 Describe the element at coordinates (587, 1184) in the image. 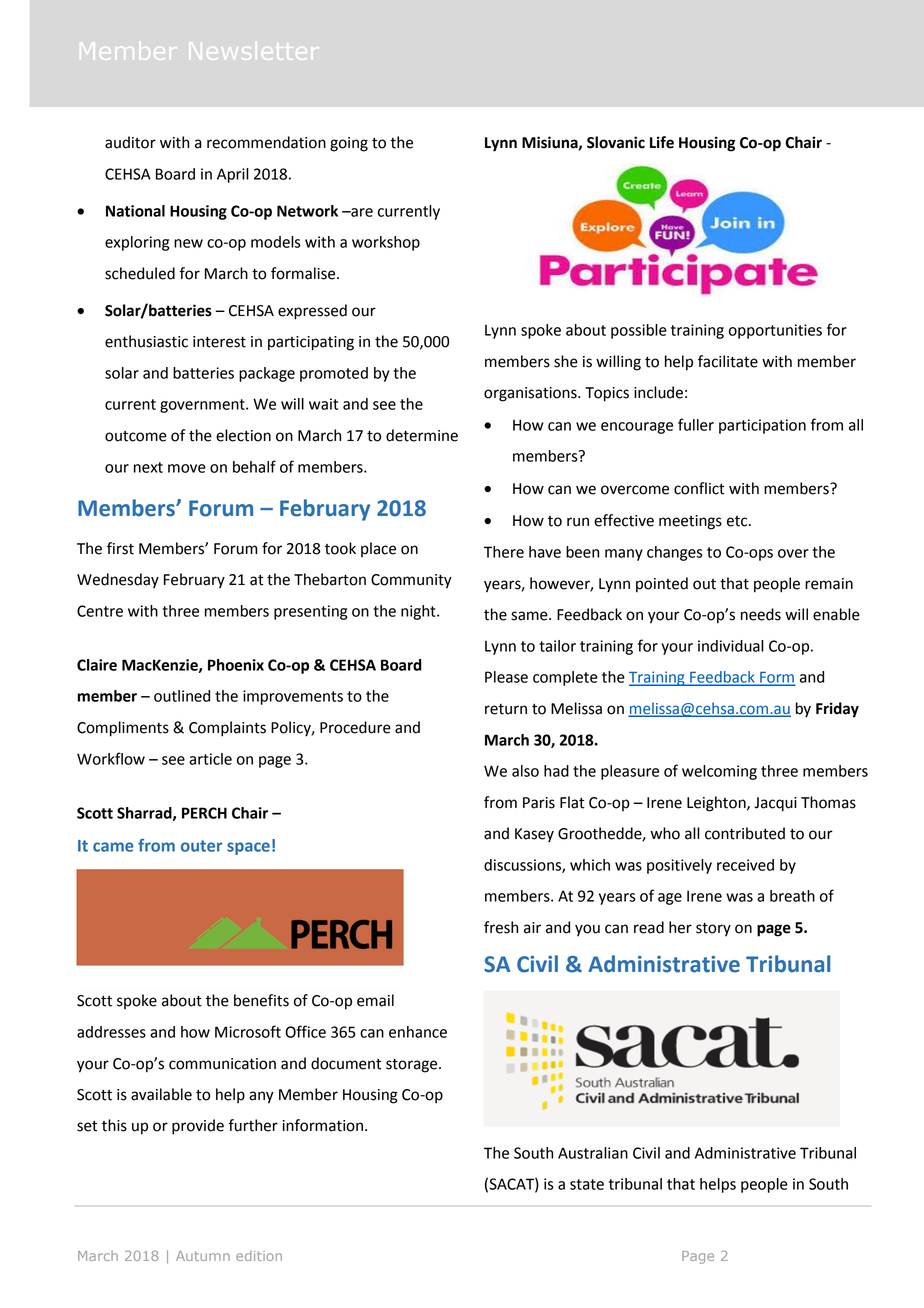

I see `state` at that location.
